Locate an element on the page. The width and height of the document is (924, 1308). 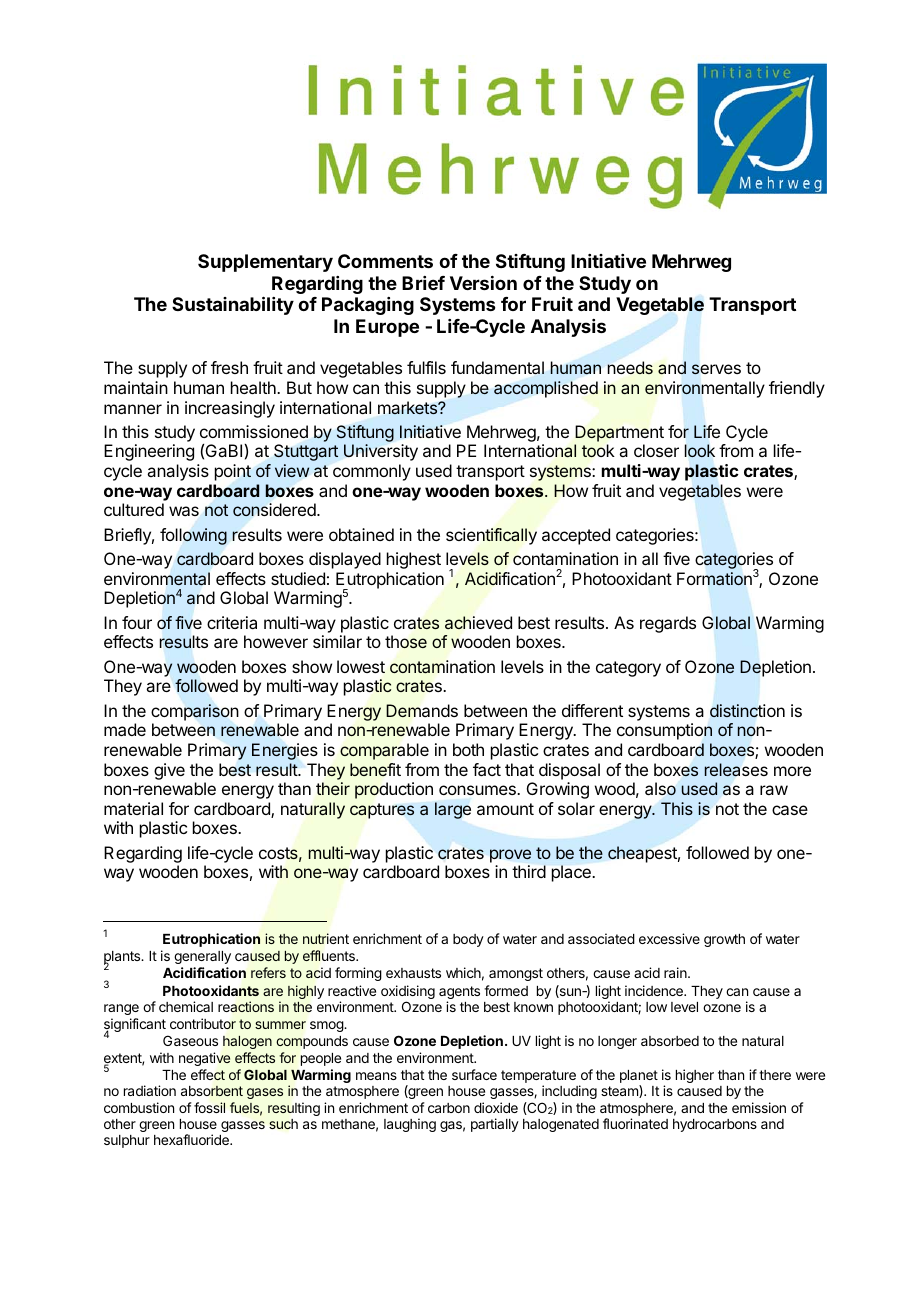
dioxide is located at coordinates (496, 1107).
